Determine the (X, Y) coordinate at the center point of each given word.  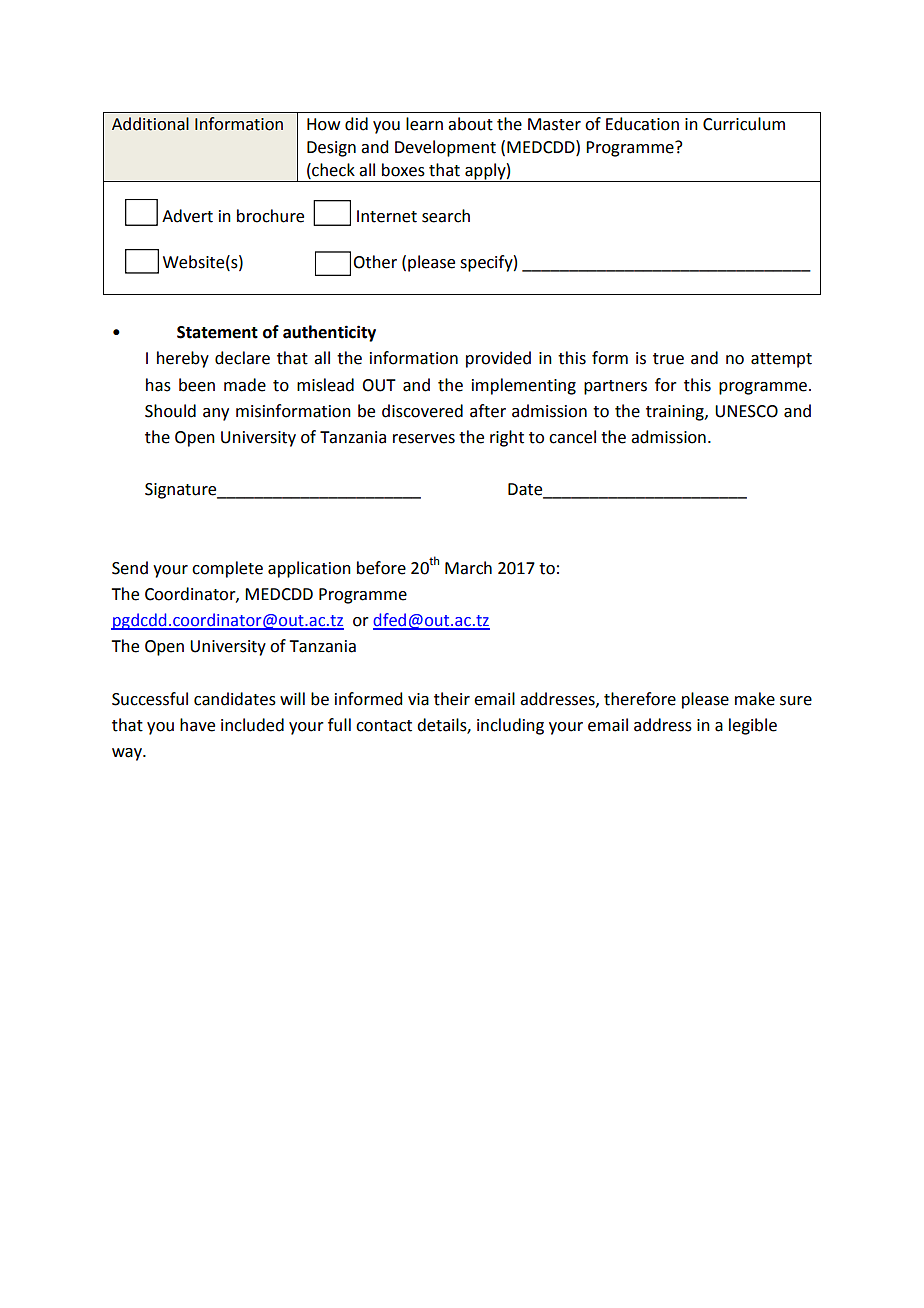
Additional (150, 124)
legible (753, 726)
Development (445, 148)
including (510, 726)
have (197, 725)
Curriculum (744, 124)
